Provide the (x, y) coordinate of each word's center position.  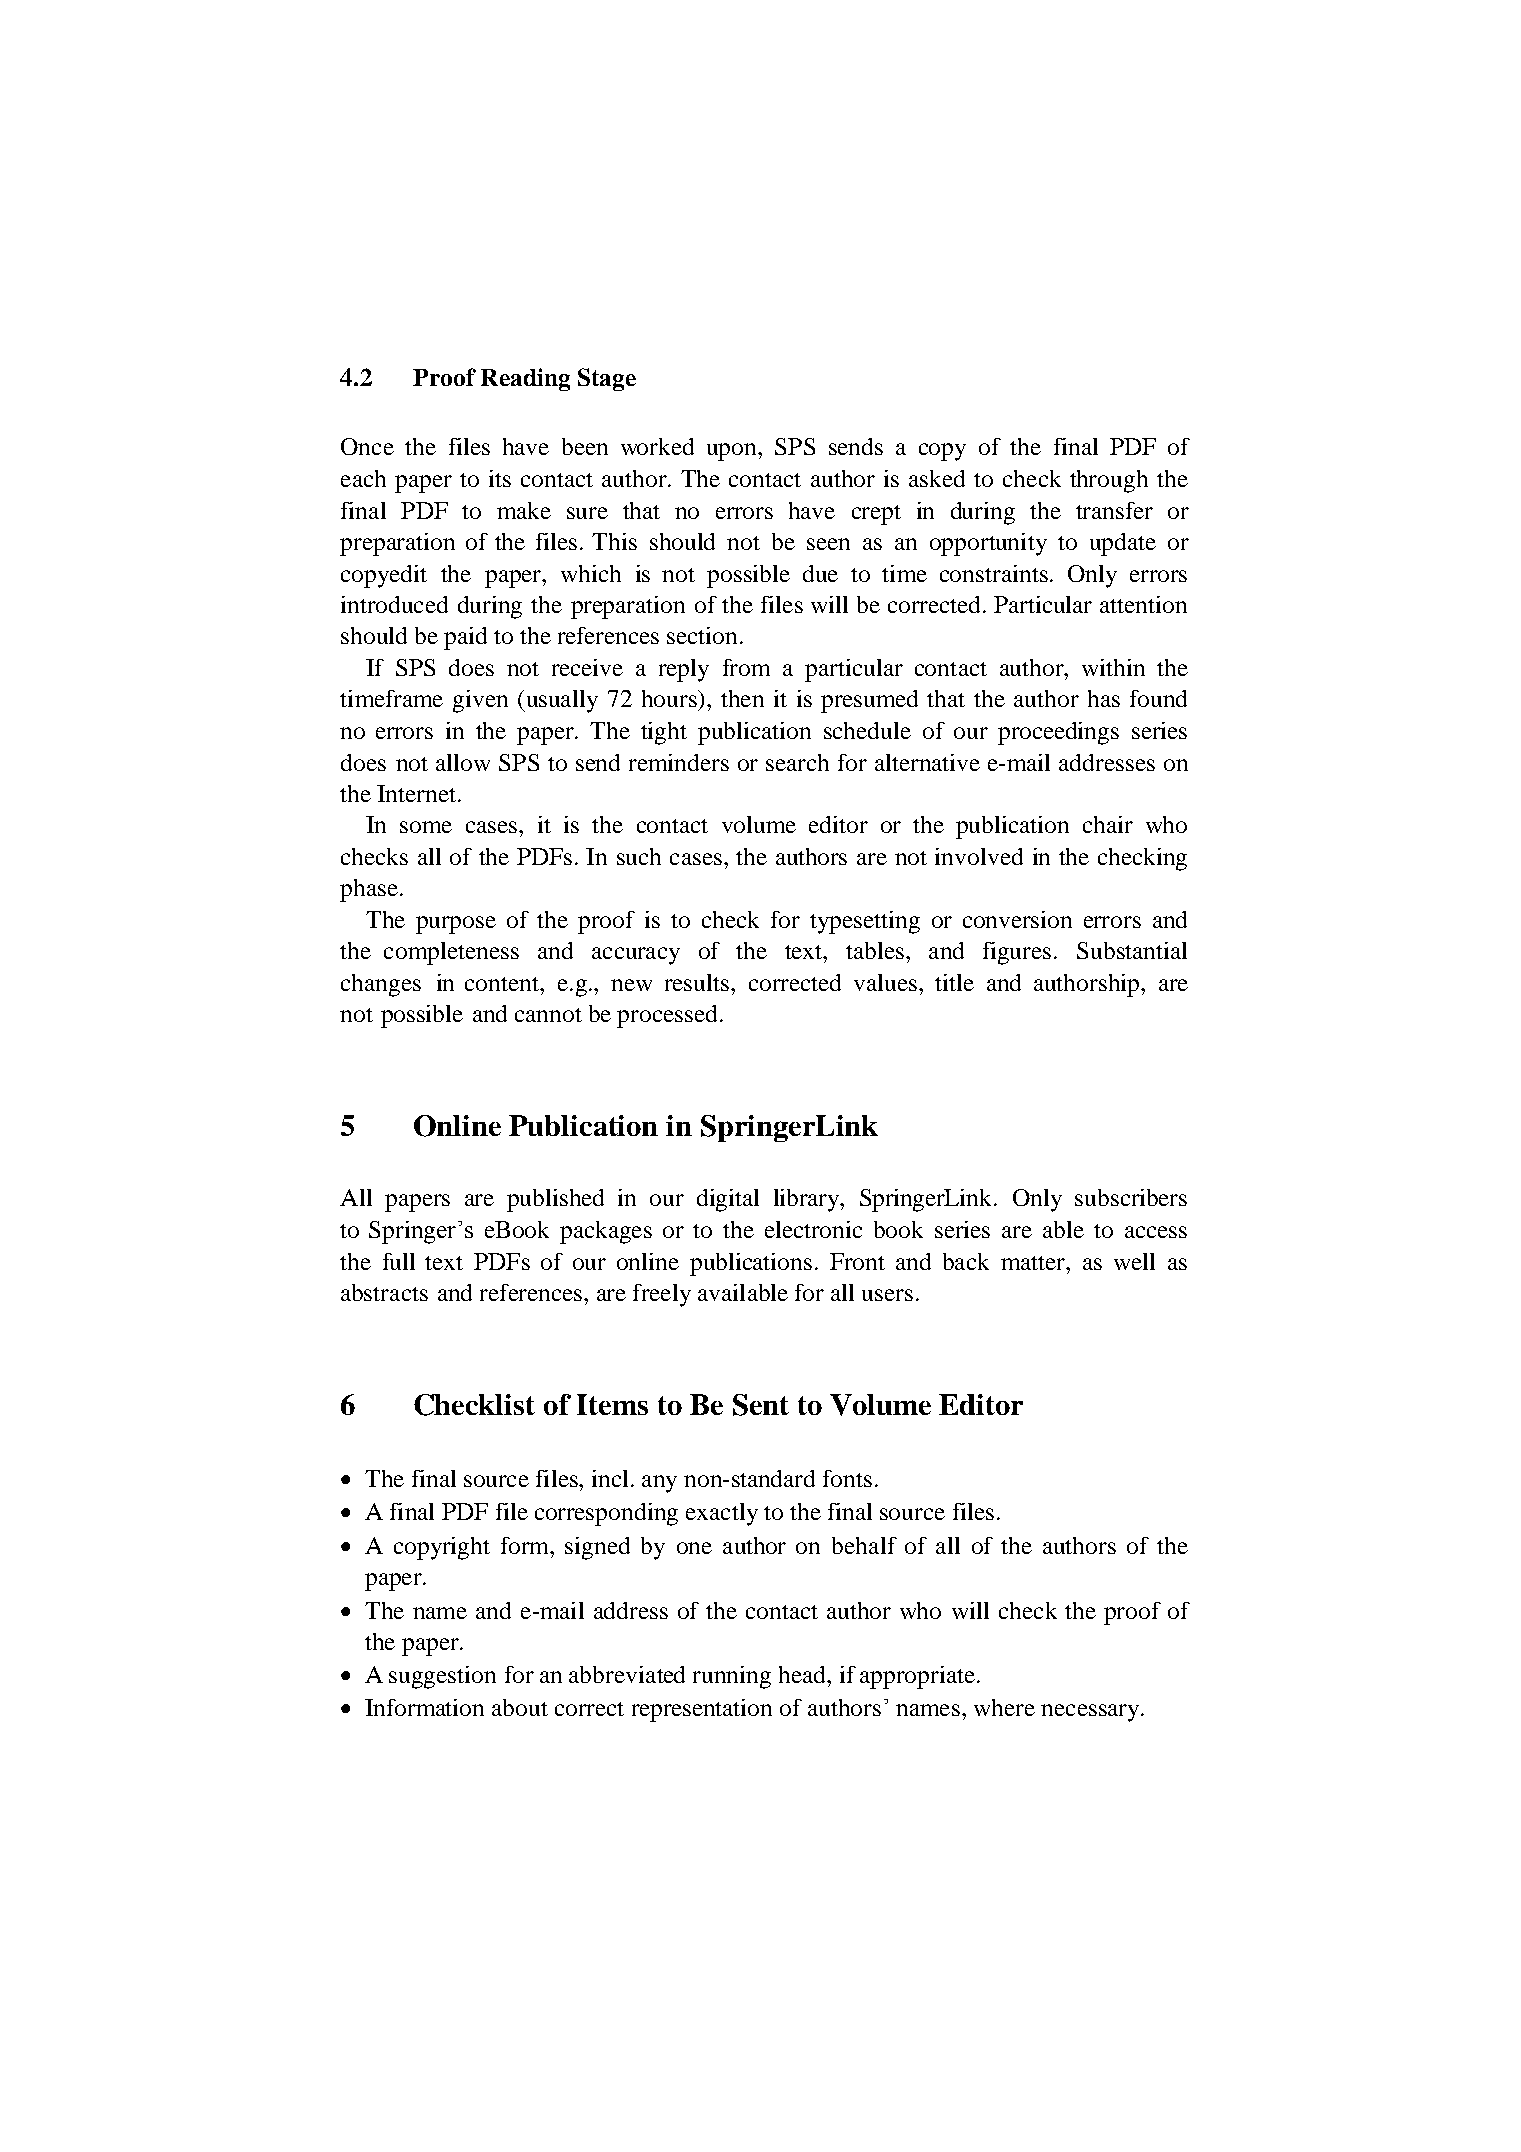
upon (733, 452)
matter (1034, 1263)
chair (1108, 824)
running (732, 1677)
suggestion (442, 1677)
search (797, 762)
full (399, 1261)
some (426, 827)
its (500, 478)
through (1109, 481)
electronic (813, 1229)
